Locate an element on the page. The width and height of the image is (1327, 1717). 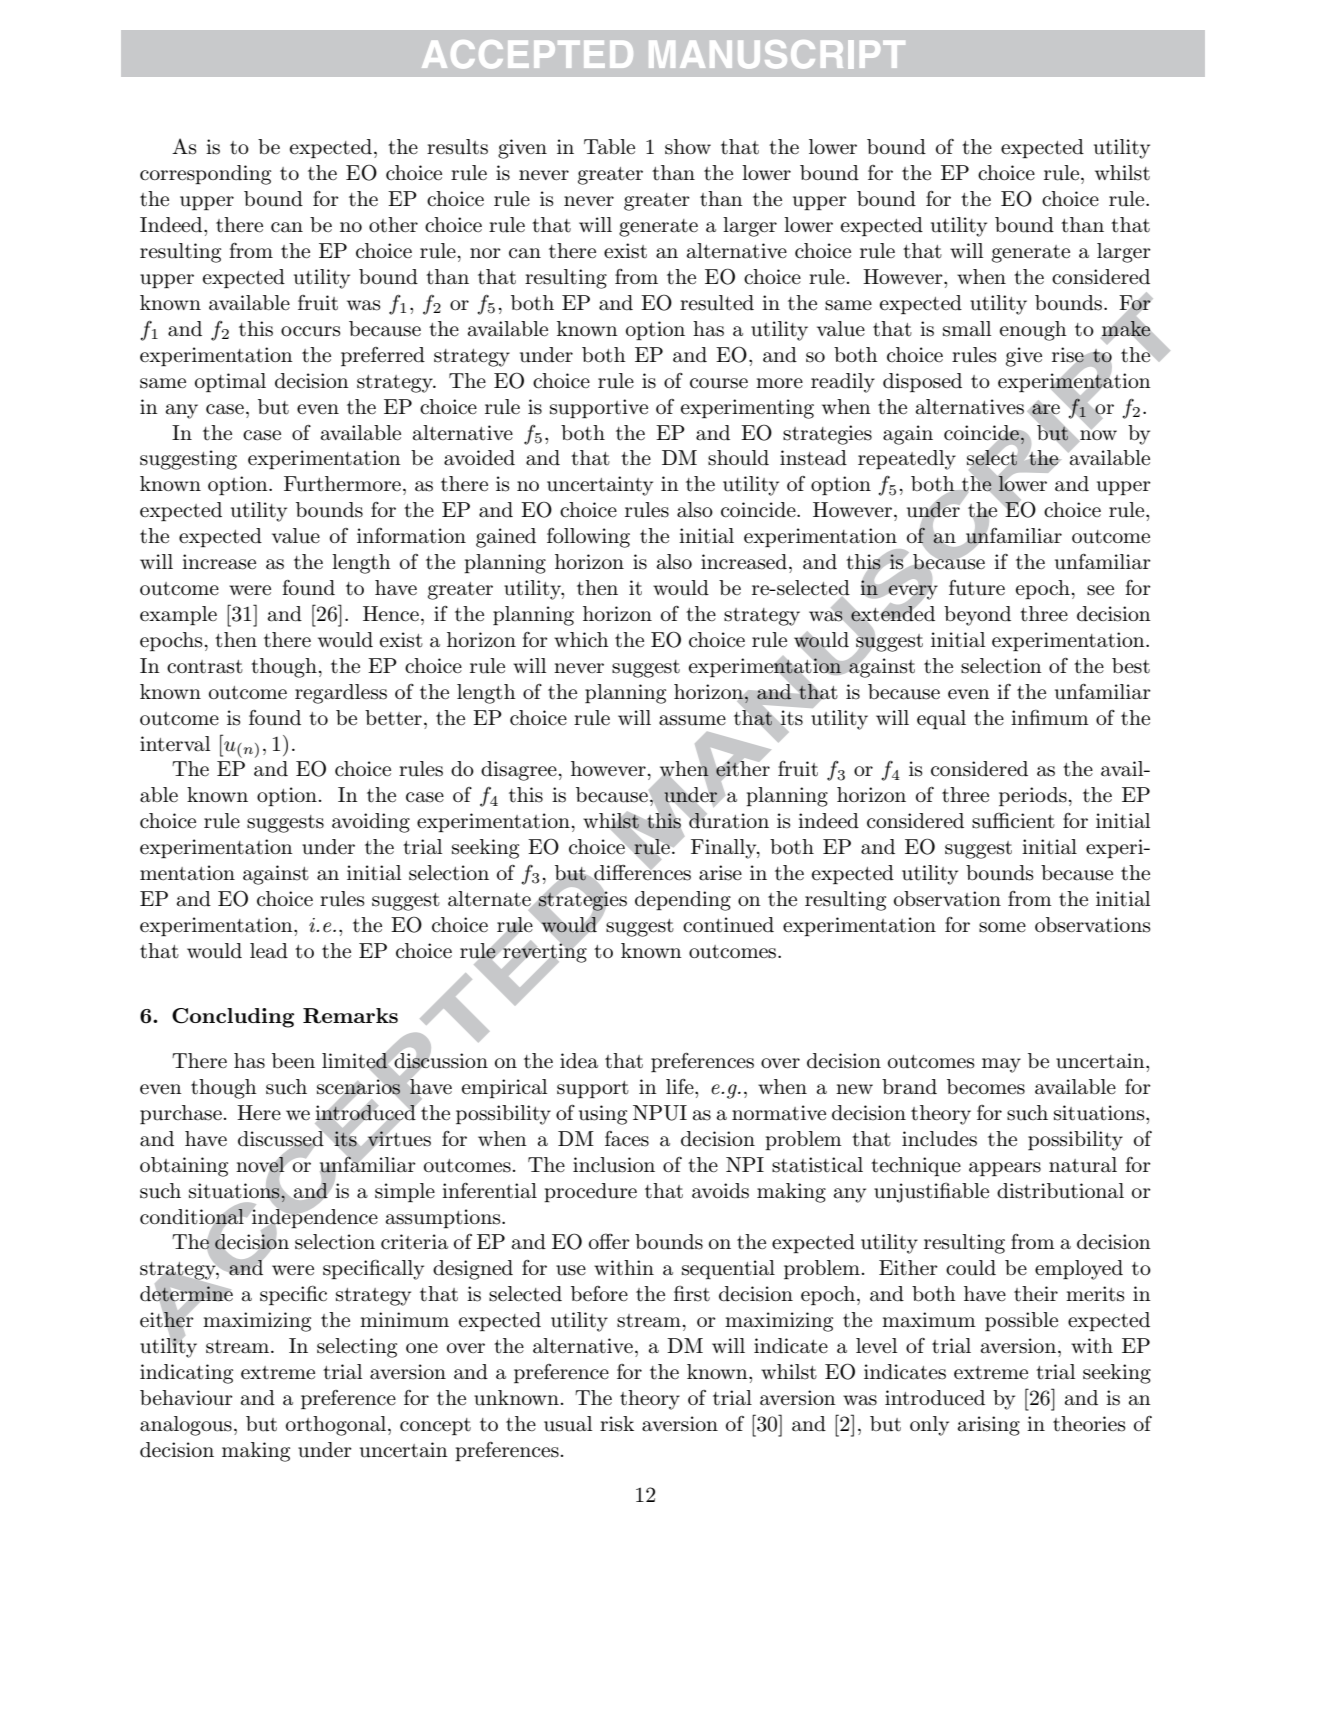
periods is located at coordinates (1033, 796).
